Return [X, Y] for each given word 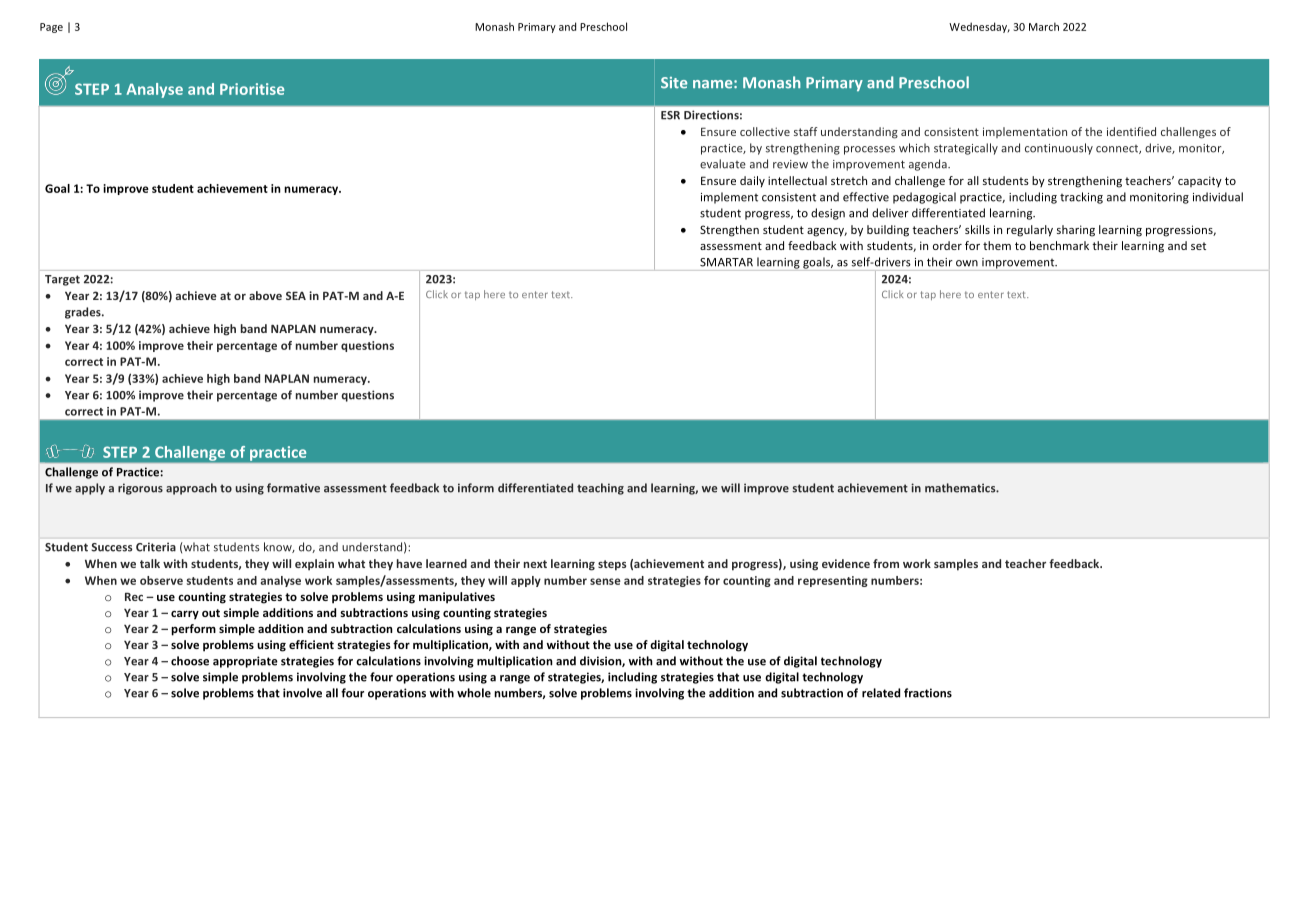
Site [674, 83]
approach [191, 489]
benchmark [1059, 245]
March [1044, 26]
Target [62, 280]
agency [827, 232]
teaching [600, 489]
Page [51, 28]
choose [190, 661]
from [886, 563]
